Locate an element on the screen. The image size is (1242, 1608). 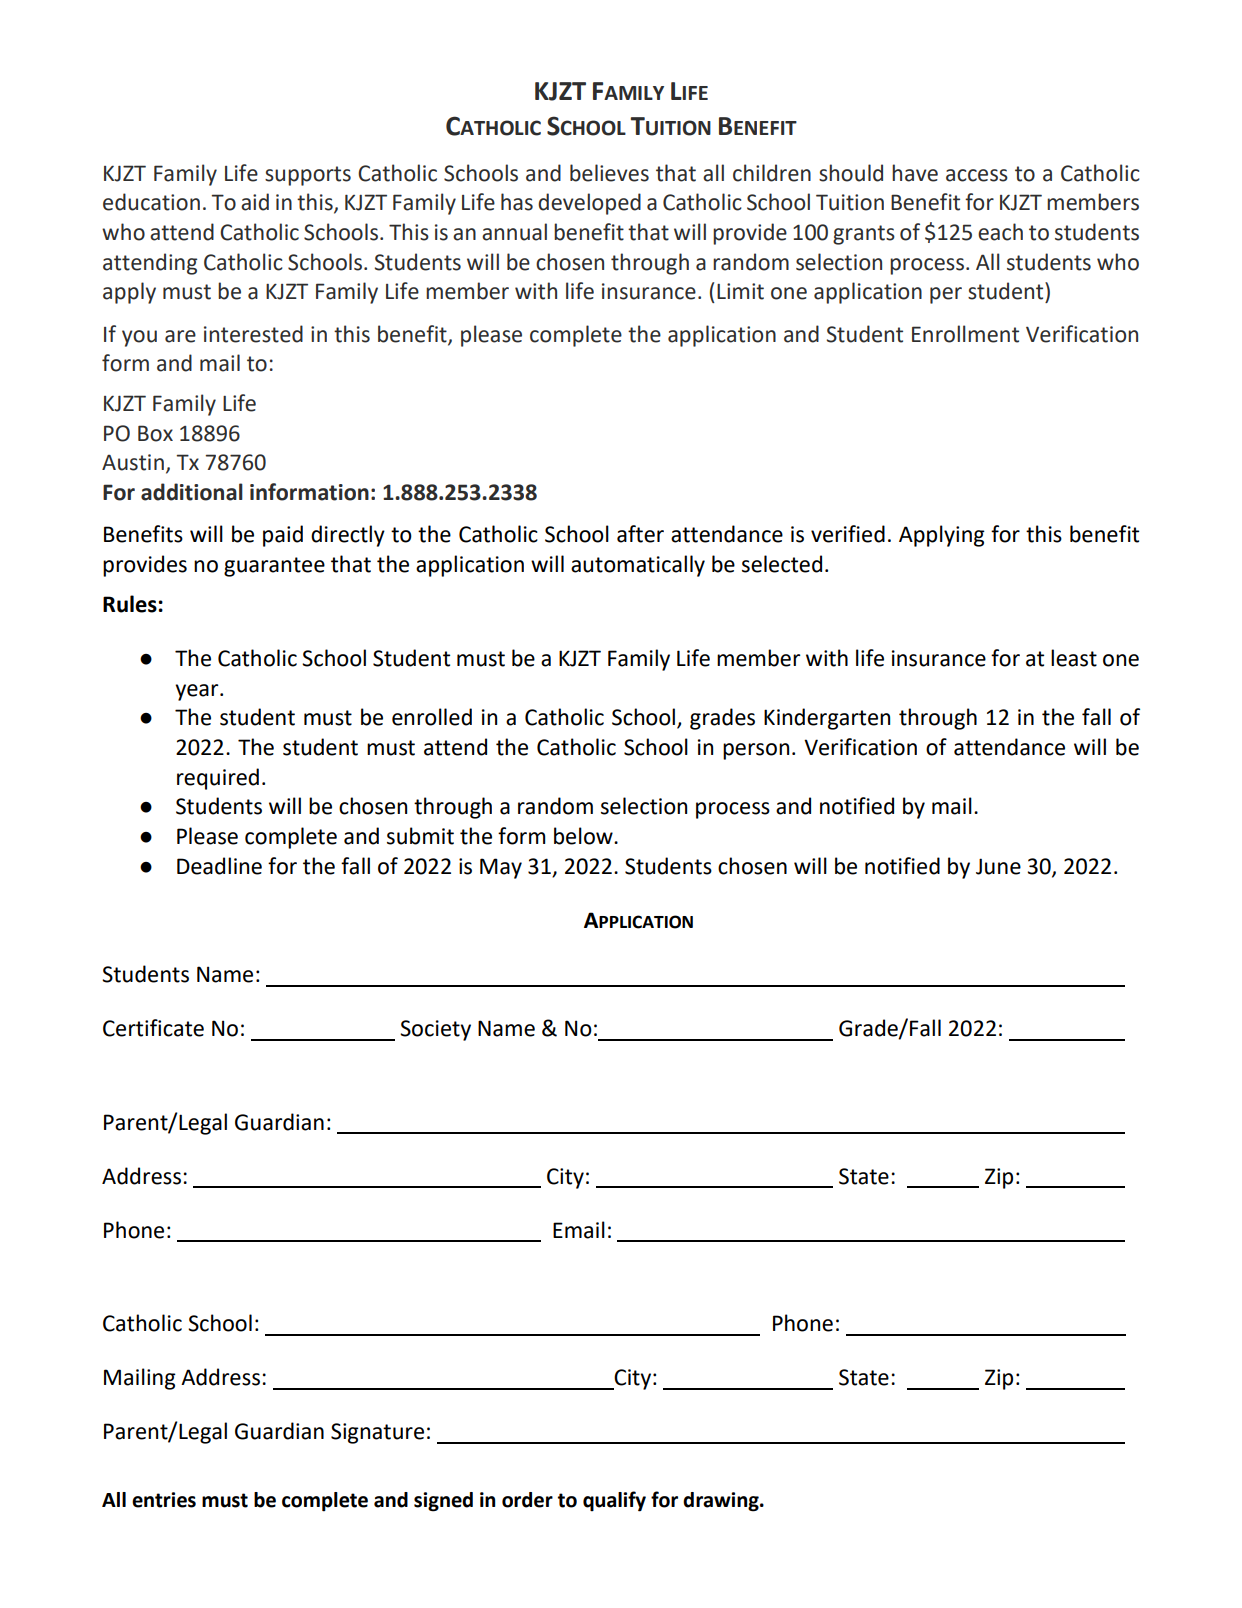
qualify is located at coordinates (614, 1501).
